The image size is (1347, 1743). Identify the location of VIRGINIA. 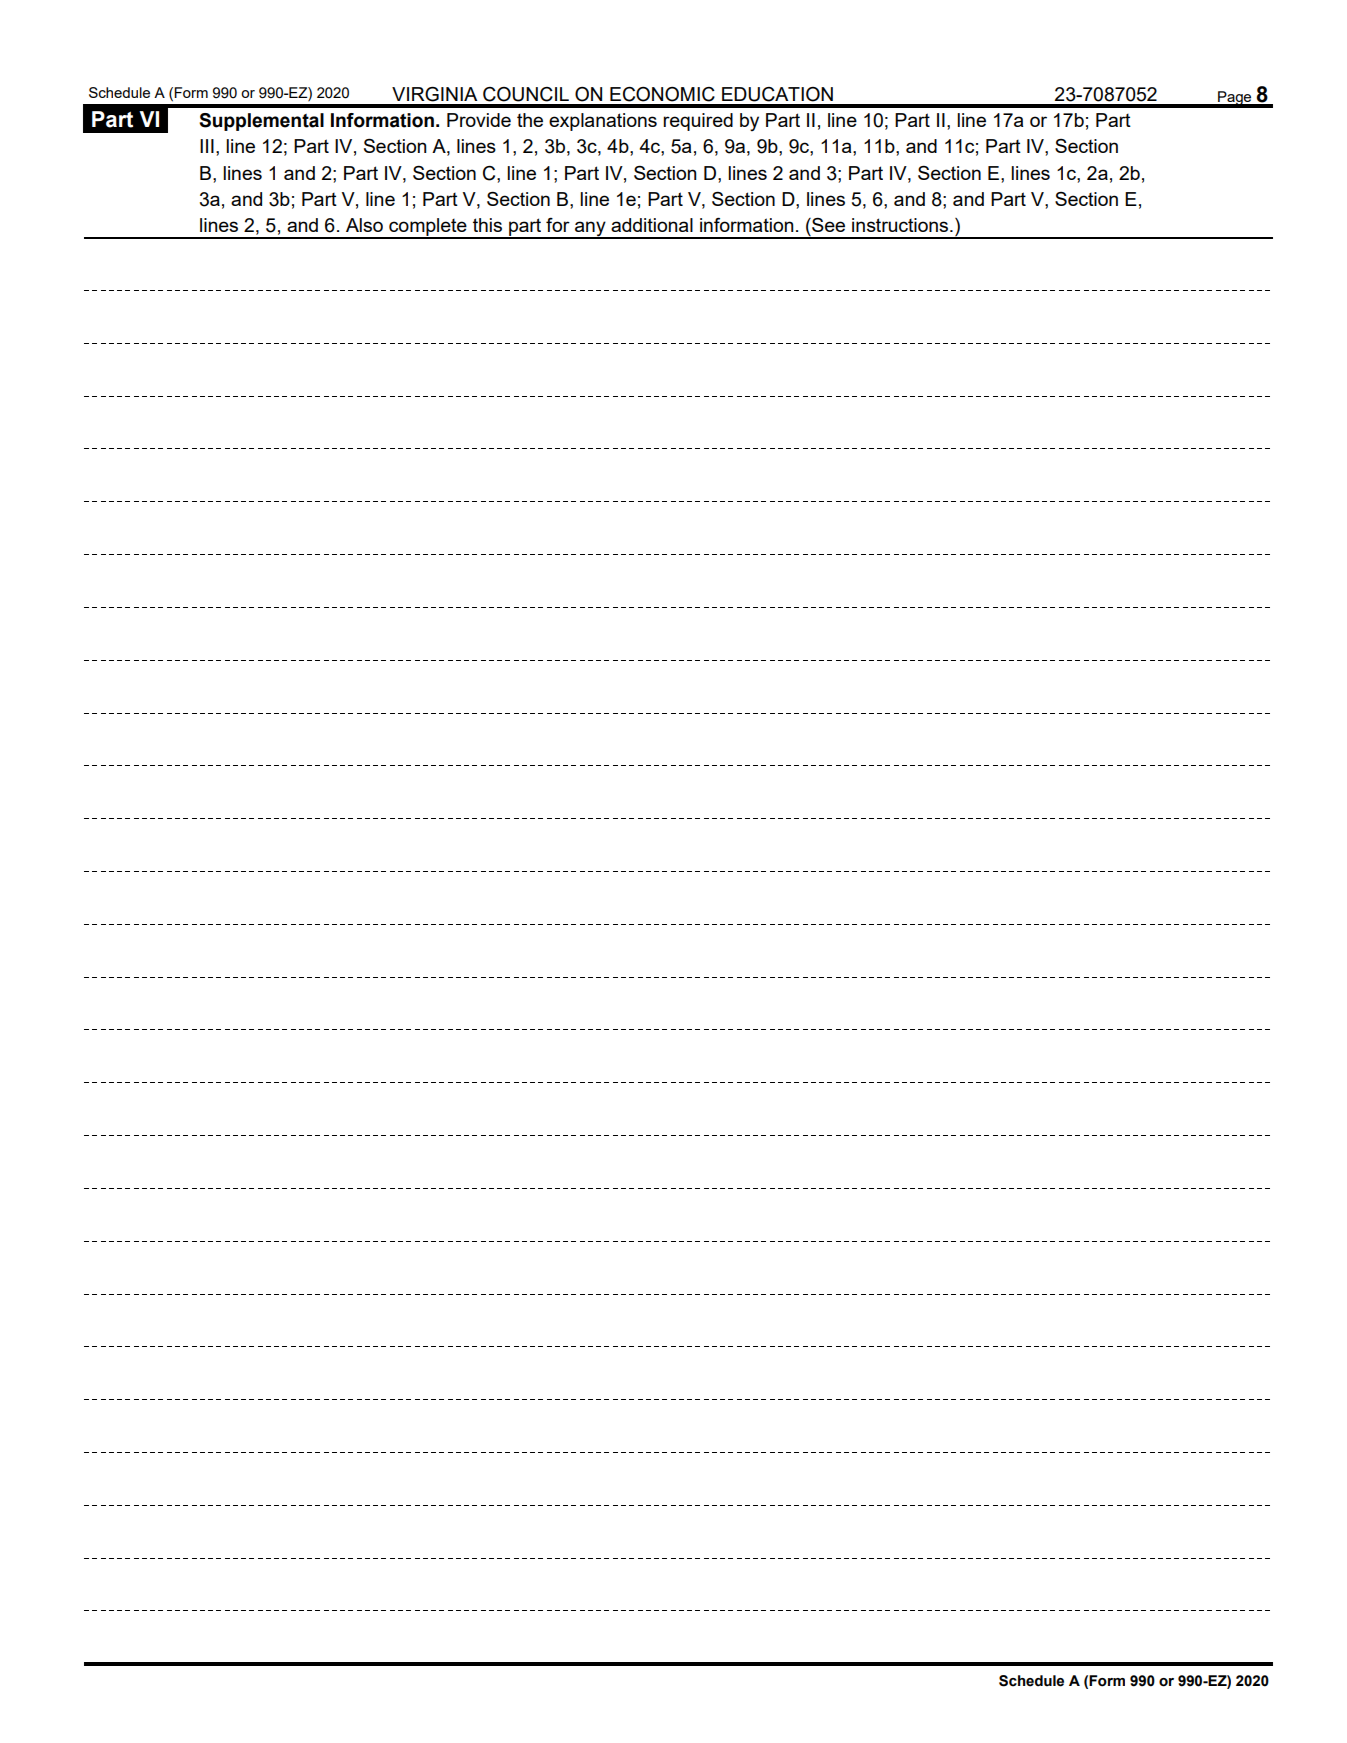
(434, 94).
